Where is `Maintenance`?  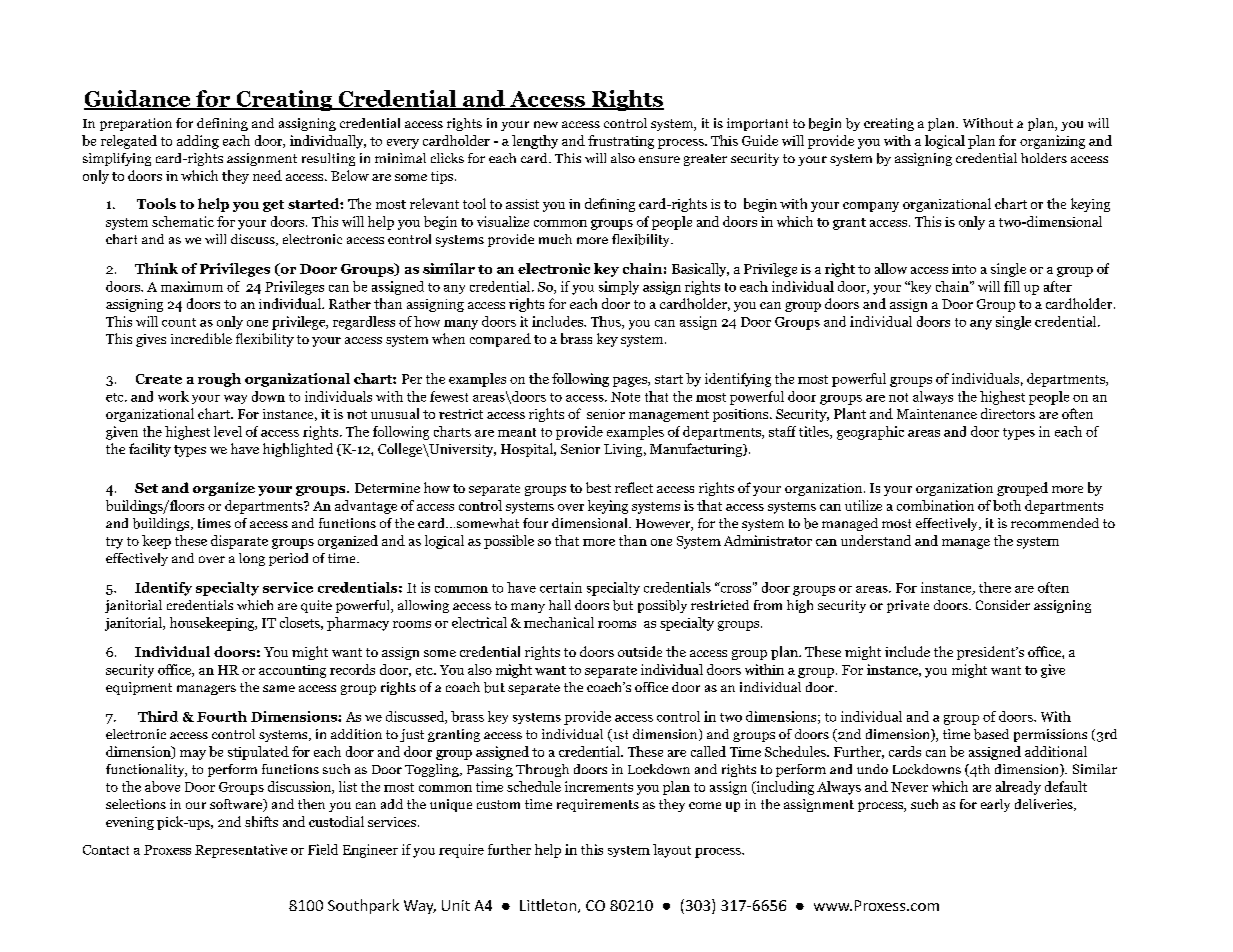 Maintenance is located at coordinates (937, 414).
